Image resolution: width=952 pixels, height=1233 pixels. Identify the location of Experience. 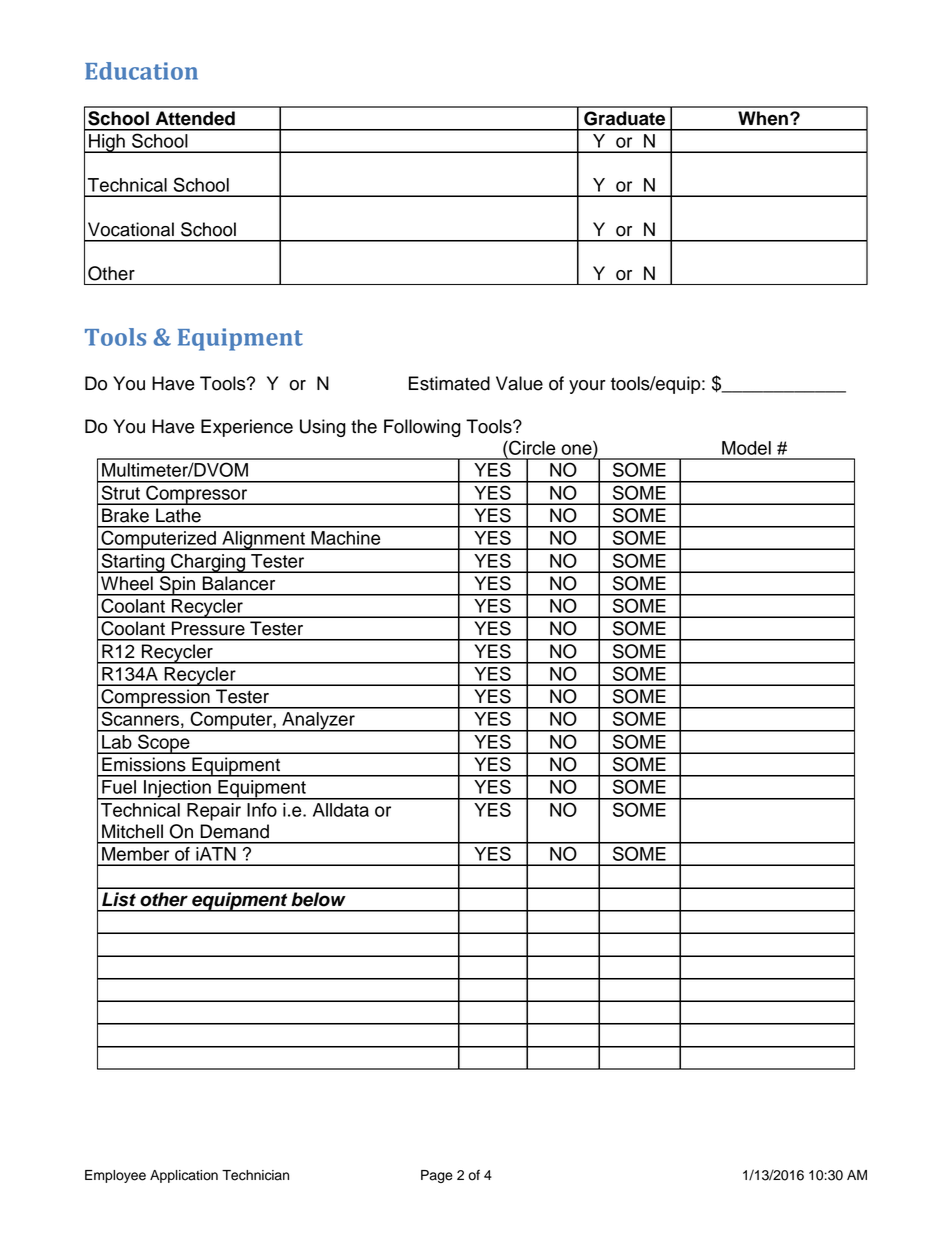
(247, 428).
